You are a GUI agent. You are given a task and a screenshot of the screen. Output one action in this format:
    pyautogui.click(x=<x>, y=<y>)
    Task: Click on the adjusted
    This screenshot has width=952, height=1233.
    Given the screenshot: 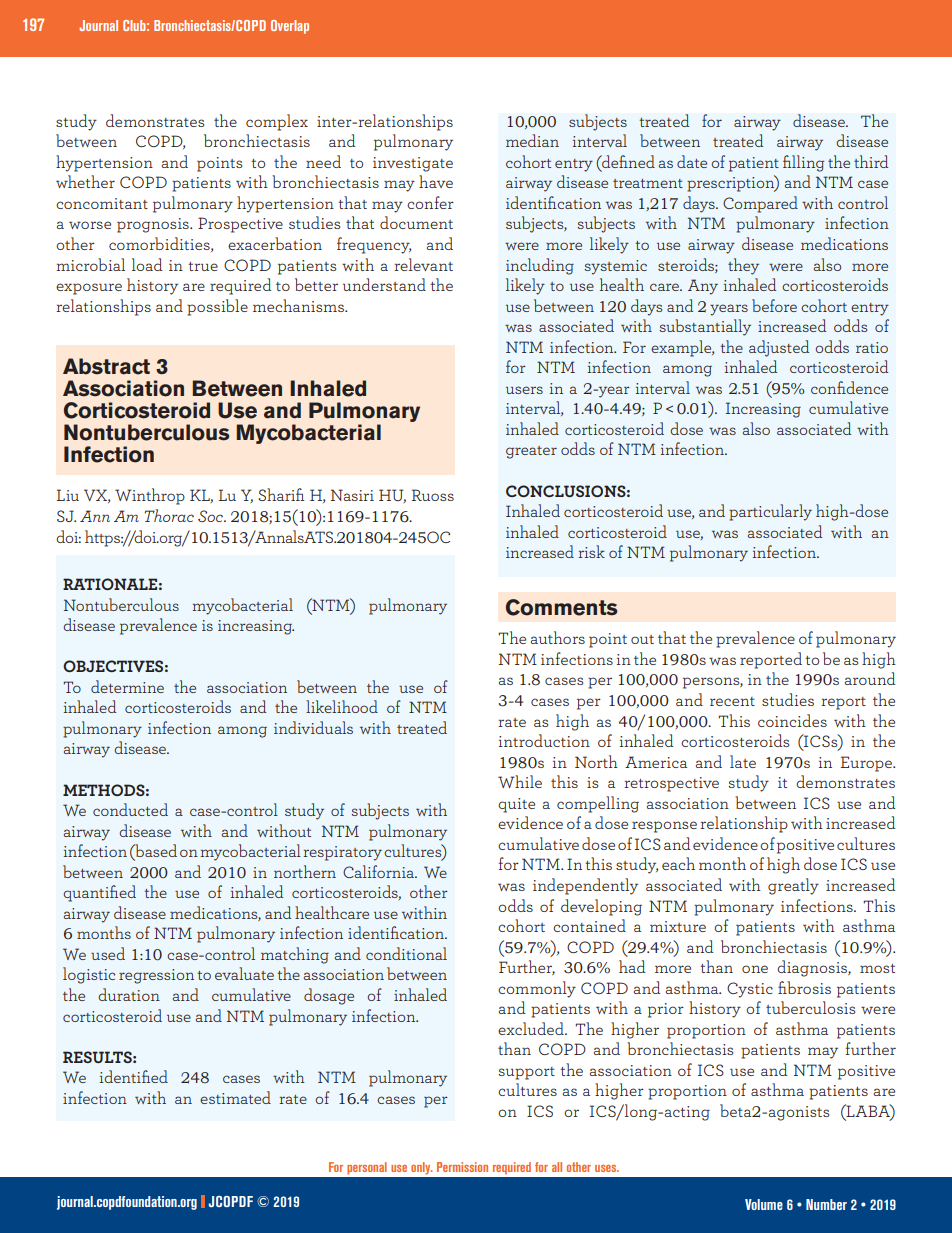 What is the action you would take?
    pyautogui.click(x=779, y=348)
